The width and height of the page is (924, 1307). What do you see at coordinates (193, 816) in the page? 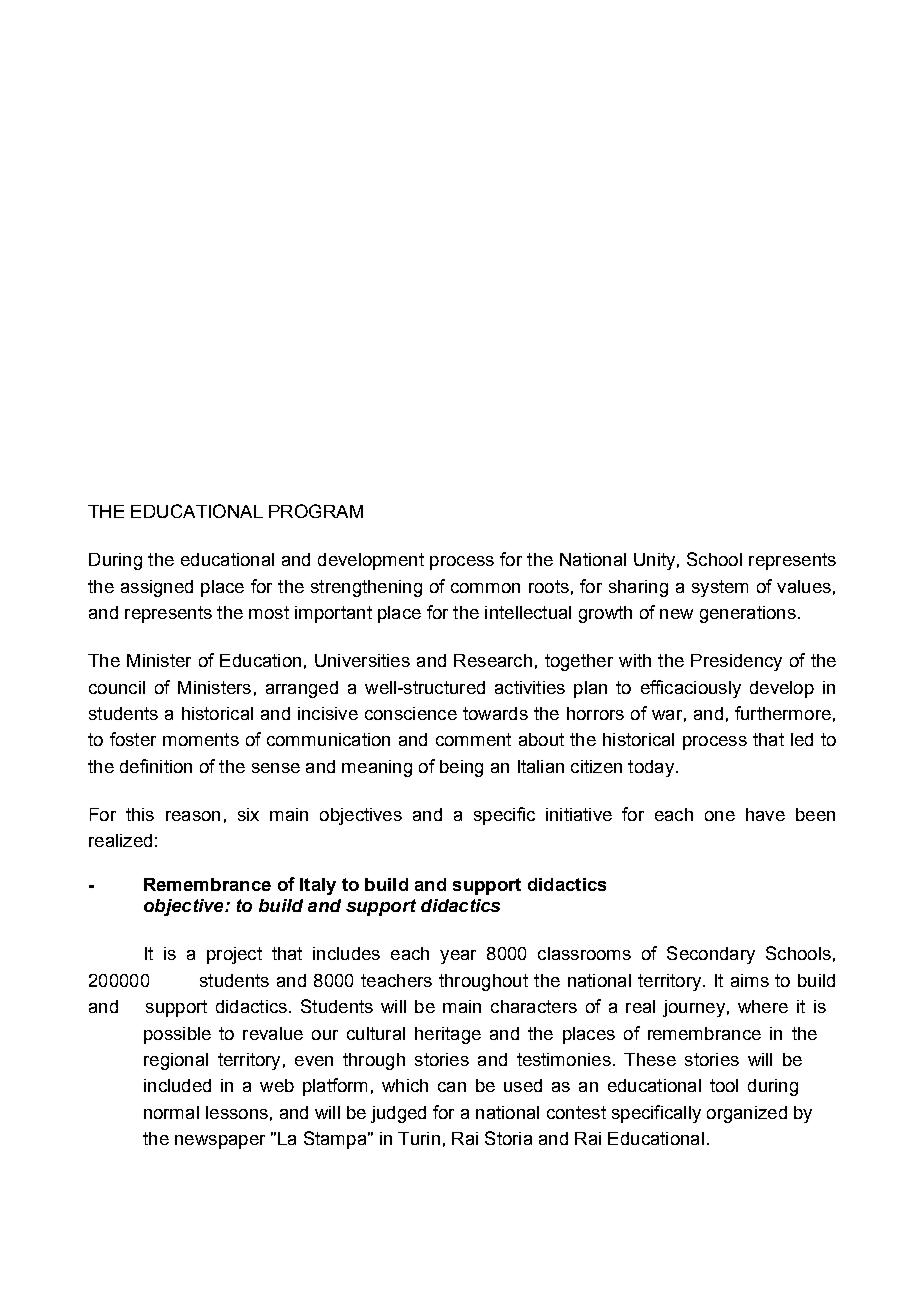
I see `reason` at bounding box center [193, 816].
